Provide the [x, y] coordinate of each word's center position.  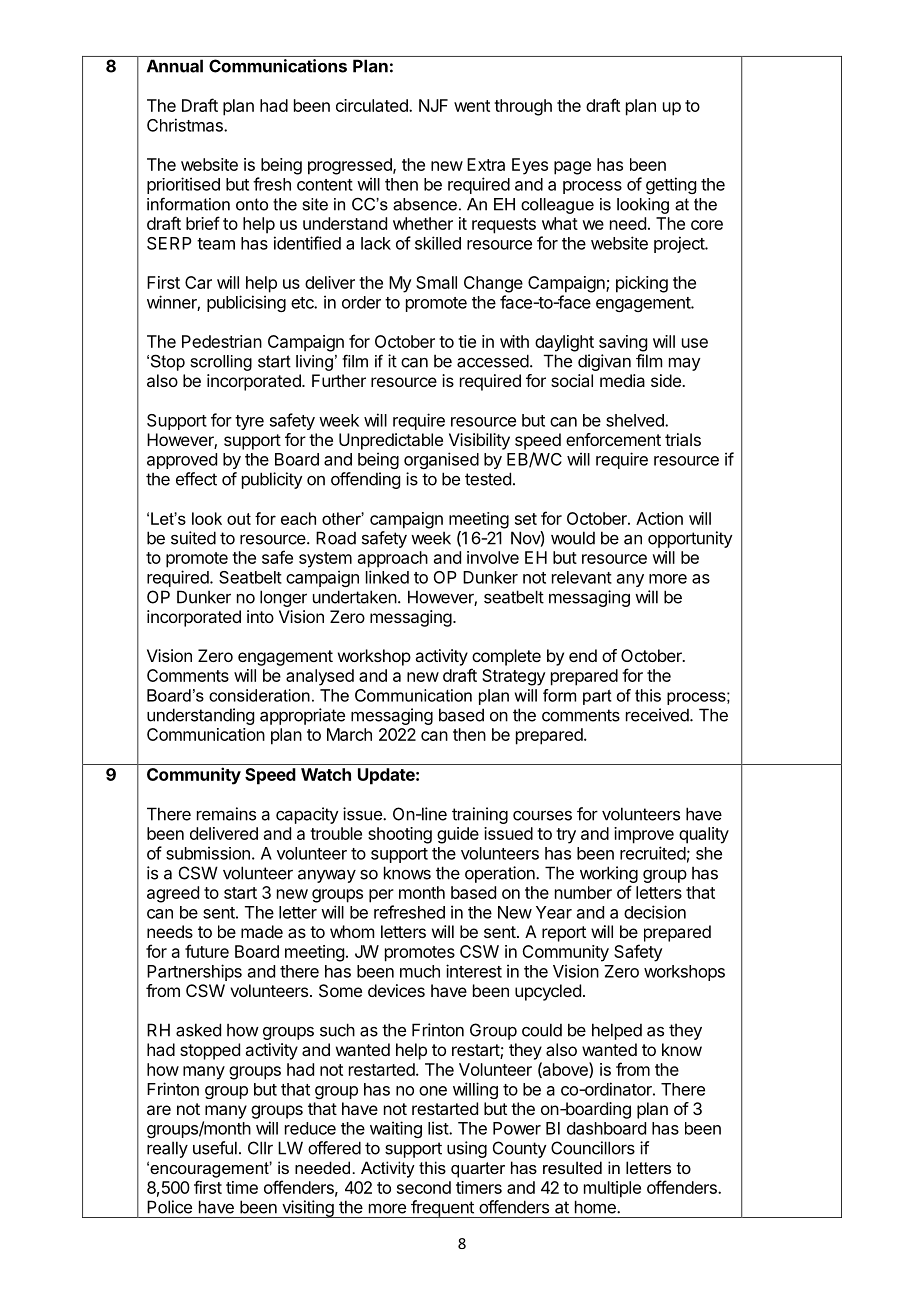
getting [671, 185]
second [424, 1187]
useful [215, 1148]
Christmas [186, 125]
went [472, 106]
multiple [612, 1189]
